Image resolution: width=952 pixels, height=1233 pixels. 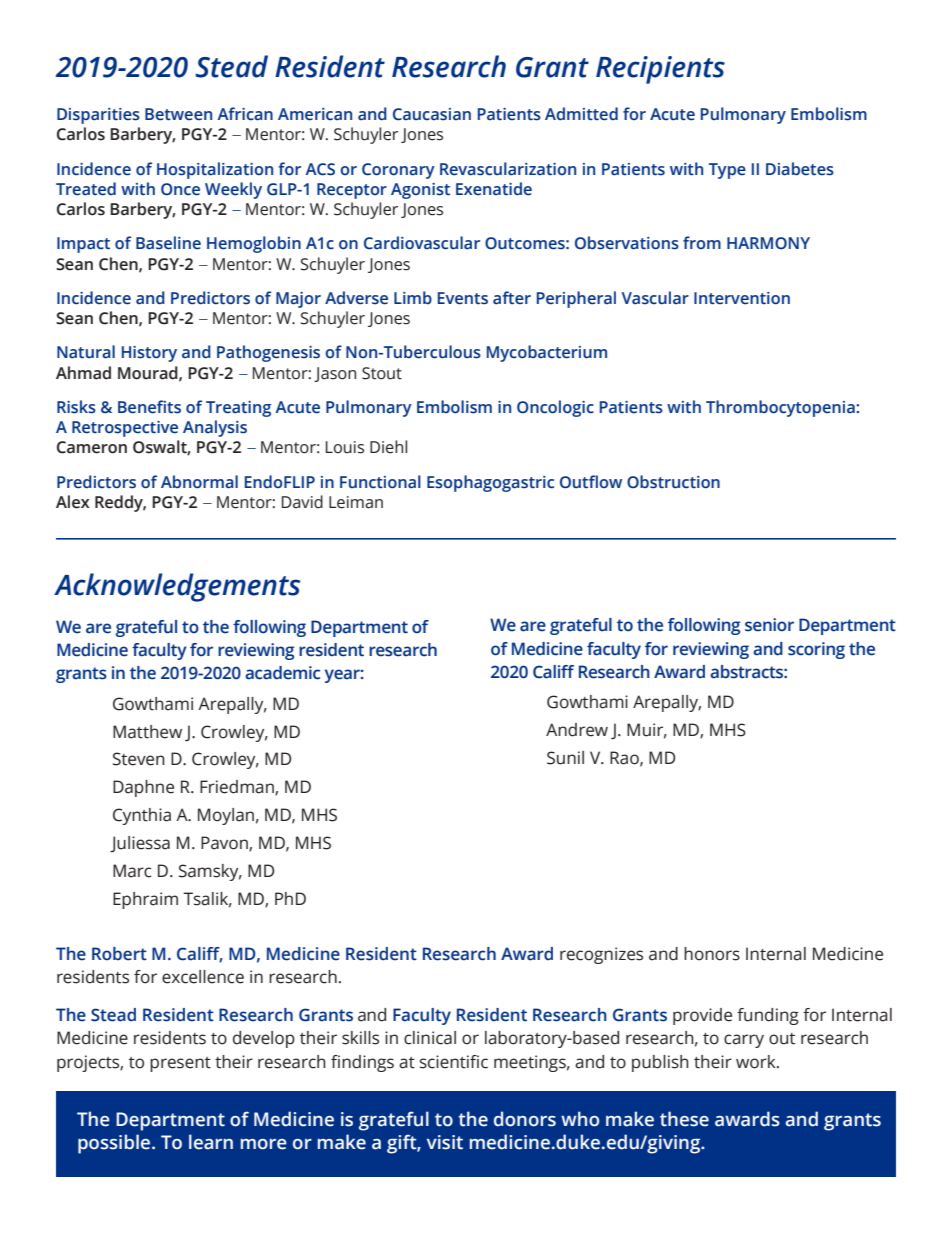 What do you see at coordinates (577, 730) in the screenshot?
I see `Andrew` at bounding box center [577, 730].
